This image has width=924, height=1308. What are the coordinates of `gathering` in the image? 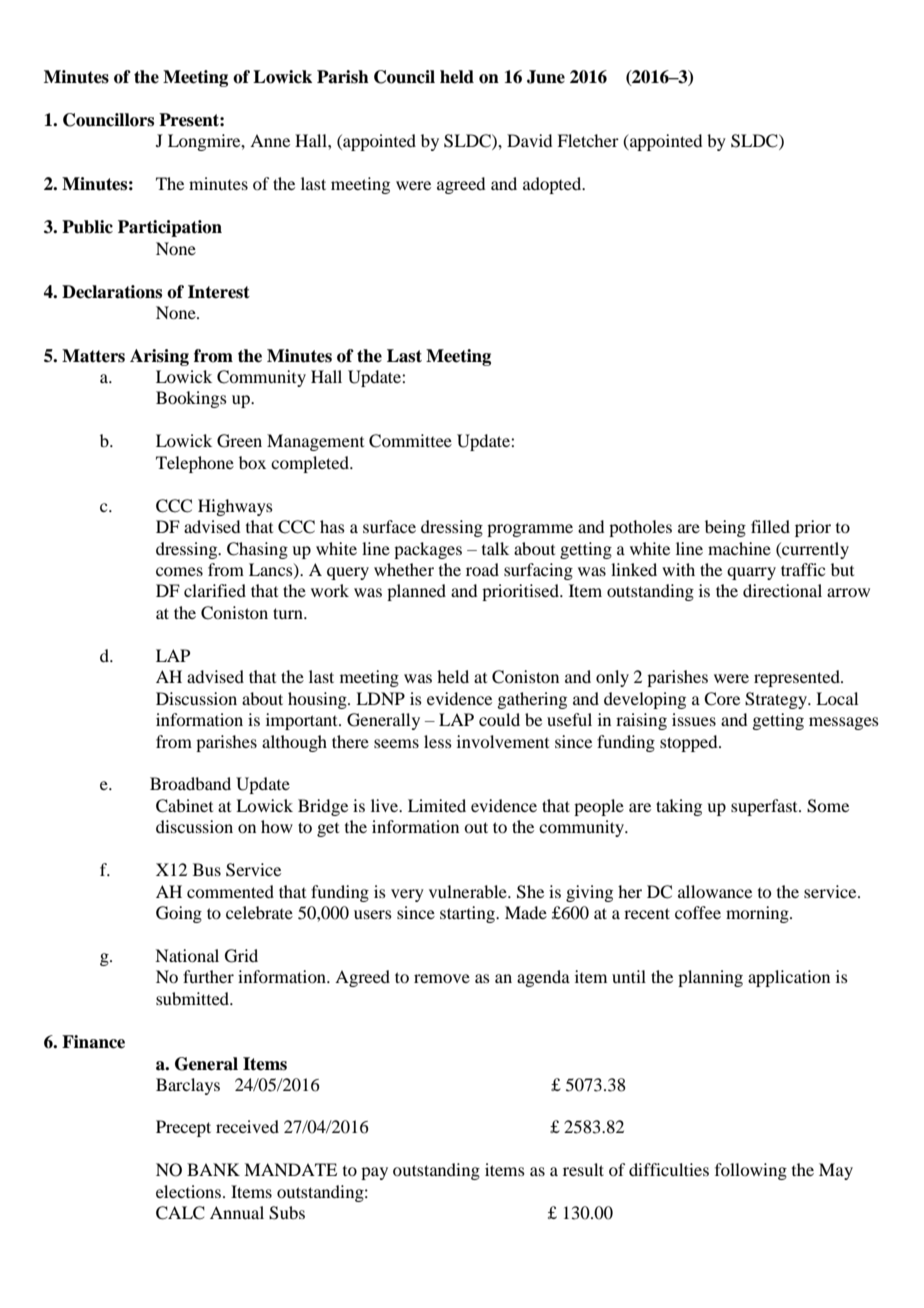 It's located at (532, 700).
